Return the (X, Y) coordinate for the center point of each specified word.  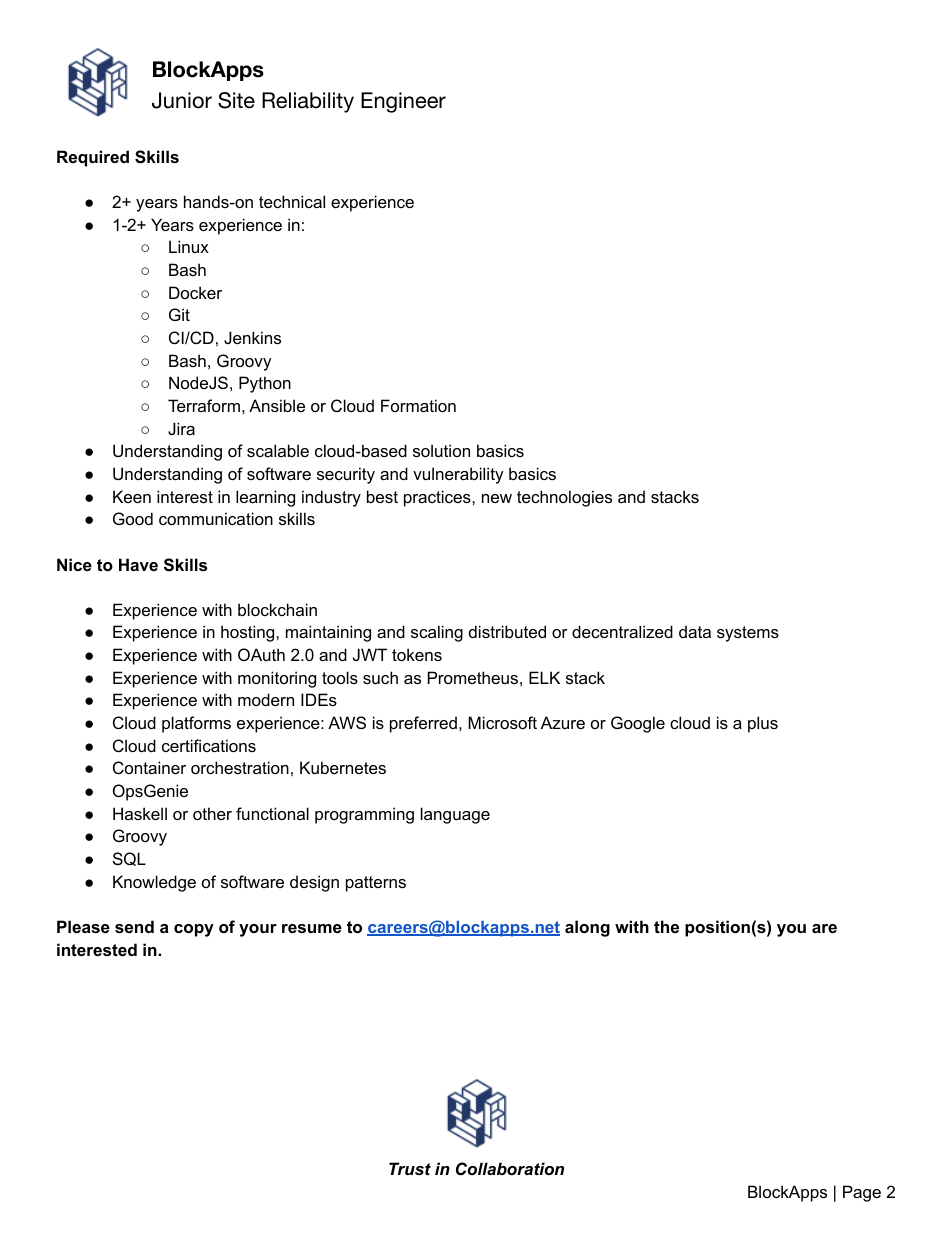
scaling (437, 633)
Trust (410, 1168)
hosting (249, 633)
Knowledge (154, 883)
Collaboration (510, 1169)
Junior (182, 100)
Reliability (308, 102)
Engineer (403, 102)
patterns (376, 884)
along (587, 928)
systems (748, 634)
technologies (564, 498)
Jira (181, 428)
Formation (418, 405)
